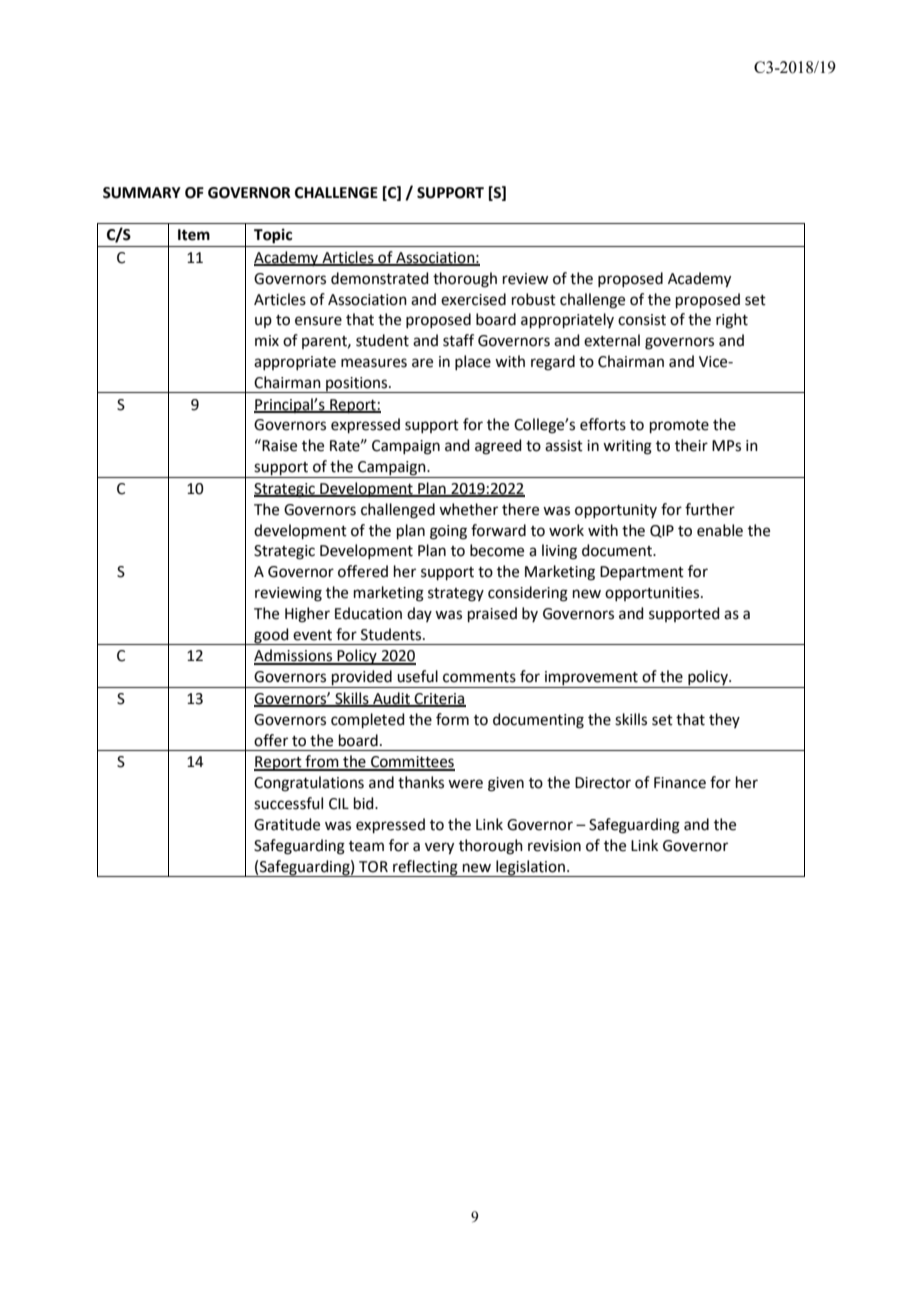  Describe the element at coordinates (642, 320) in the page. I see `consist` at that location.
